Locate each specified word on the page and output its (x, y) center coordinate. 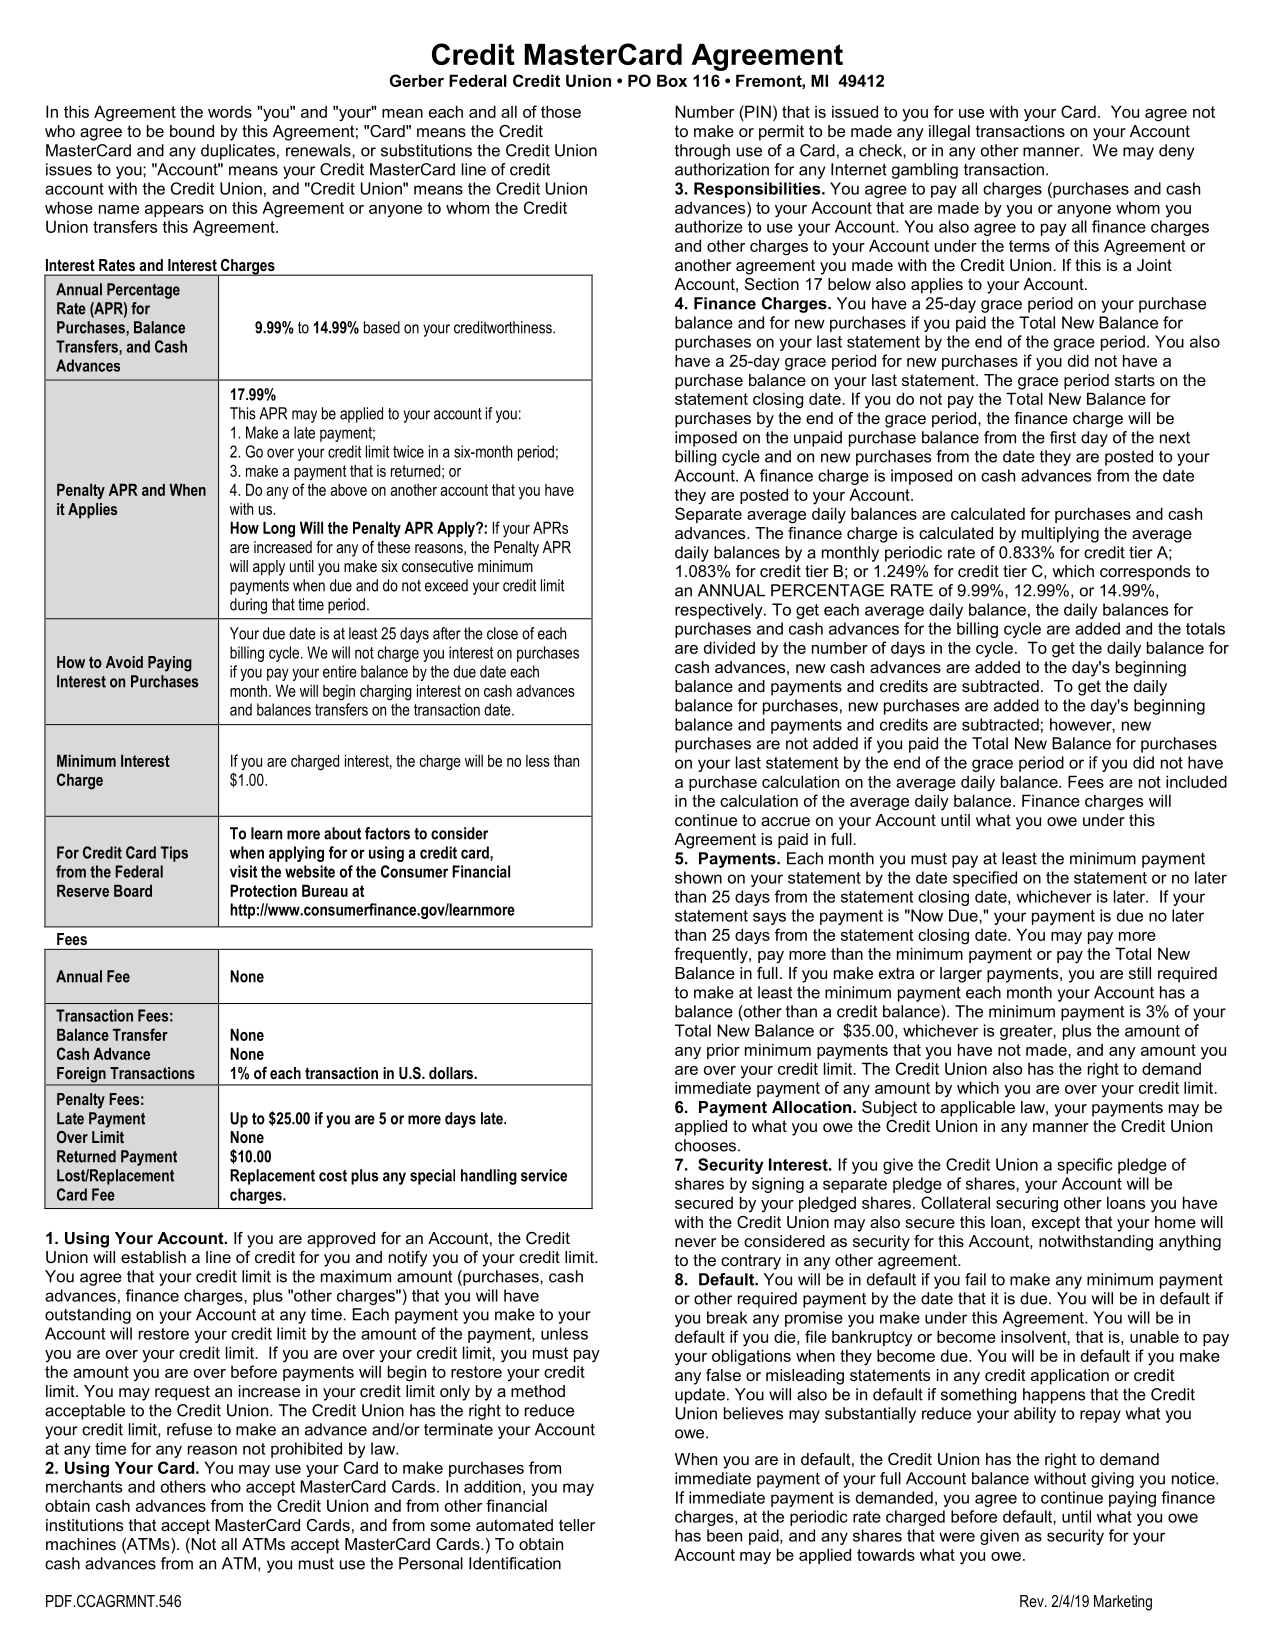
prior (723, 1051)
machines (81, 1544)
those (561, 111)
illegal (949, 133)
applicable (978, 1109)
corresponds (1145, 573)
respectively (720, 611)
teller (577, 1525)
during (248, 606)
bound (192, 131)
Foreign (81, 1076)
